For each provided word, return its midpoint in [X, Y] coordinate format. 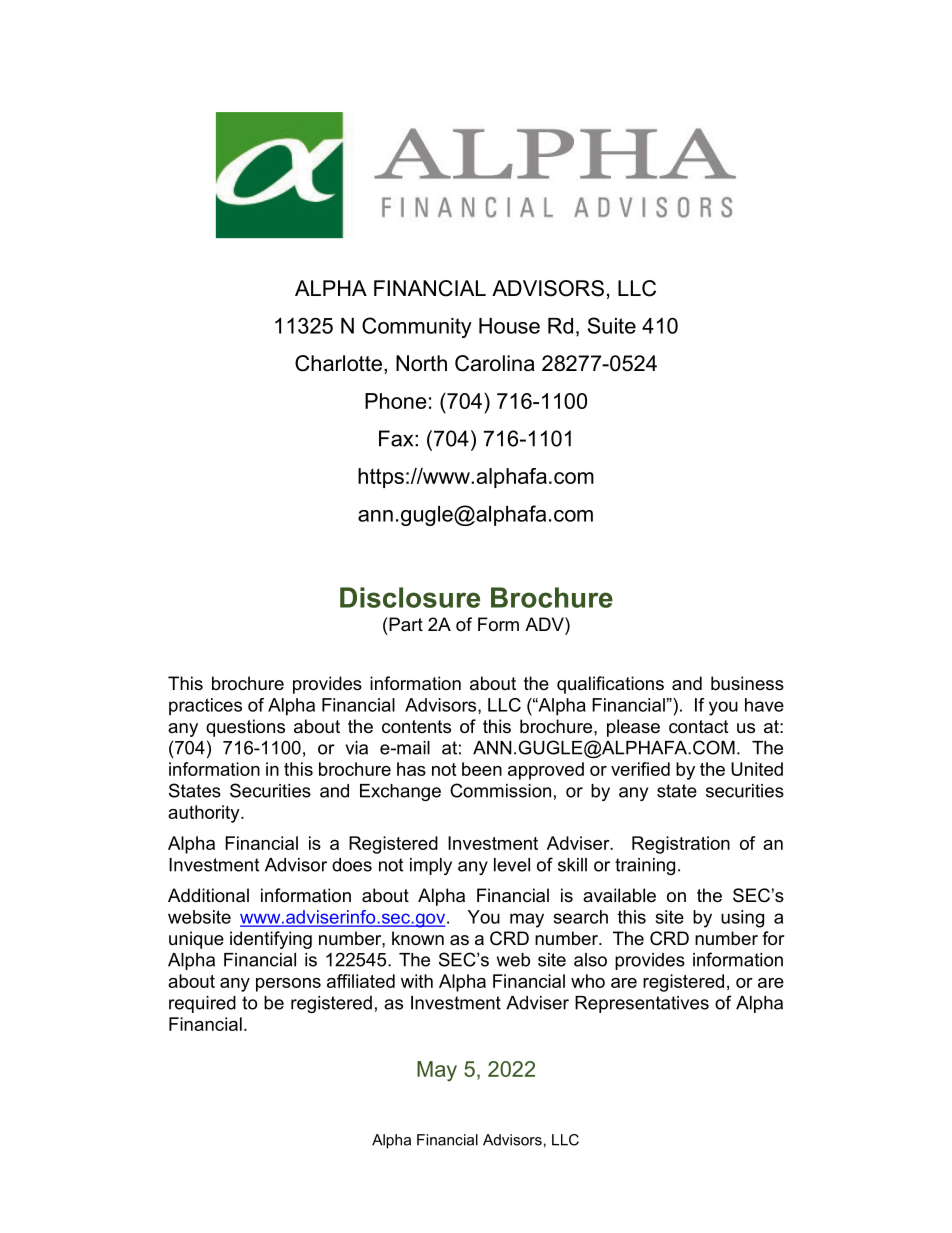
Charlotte [338, 363]
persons [288, 985]
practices [205, 707]
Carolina [495, 363]
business [747, 683]
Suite [612, 325]
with [417, 981]
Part [405, 624]
